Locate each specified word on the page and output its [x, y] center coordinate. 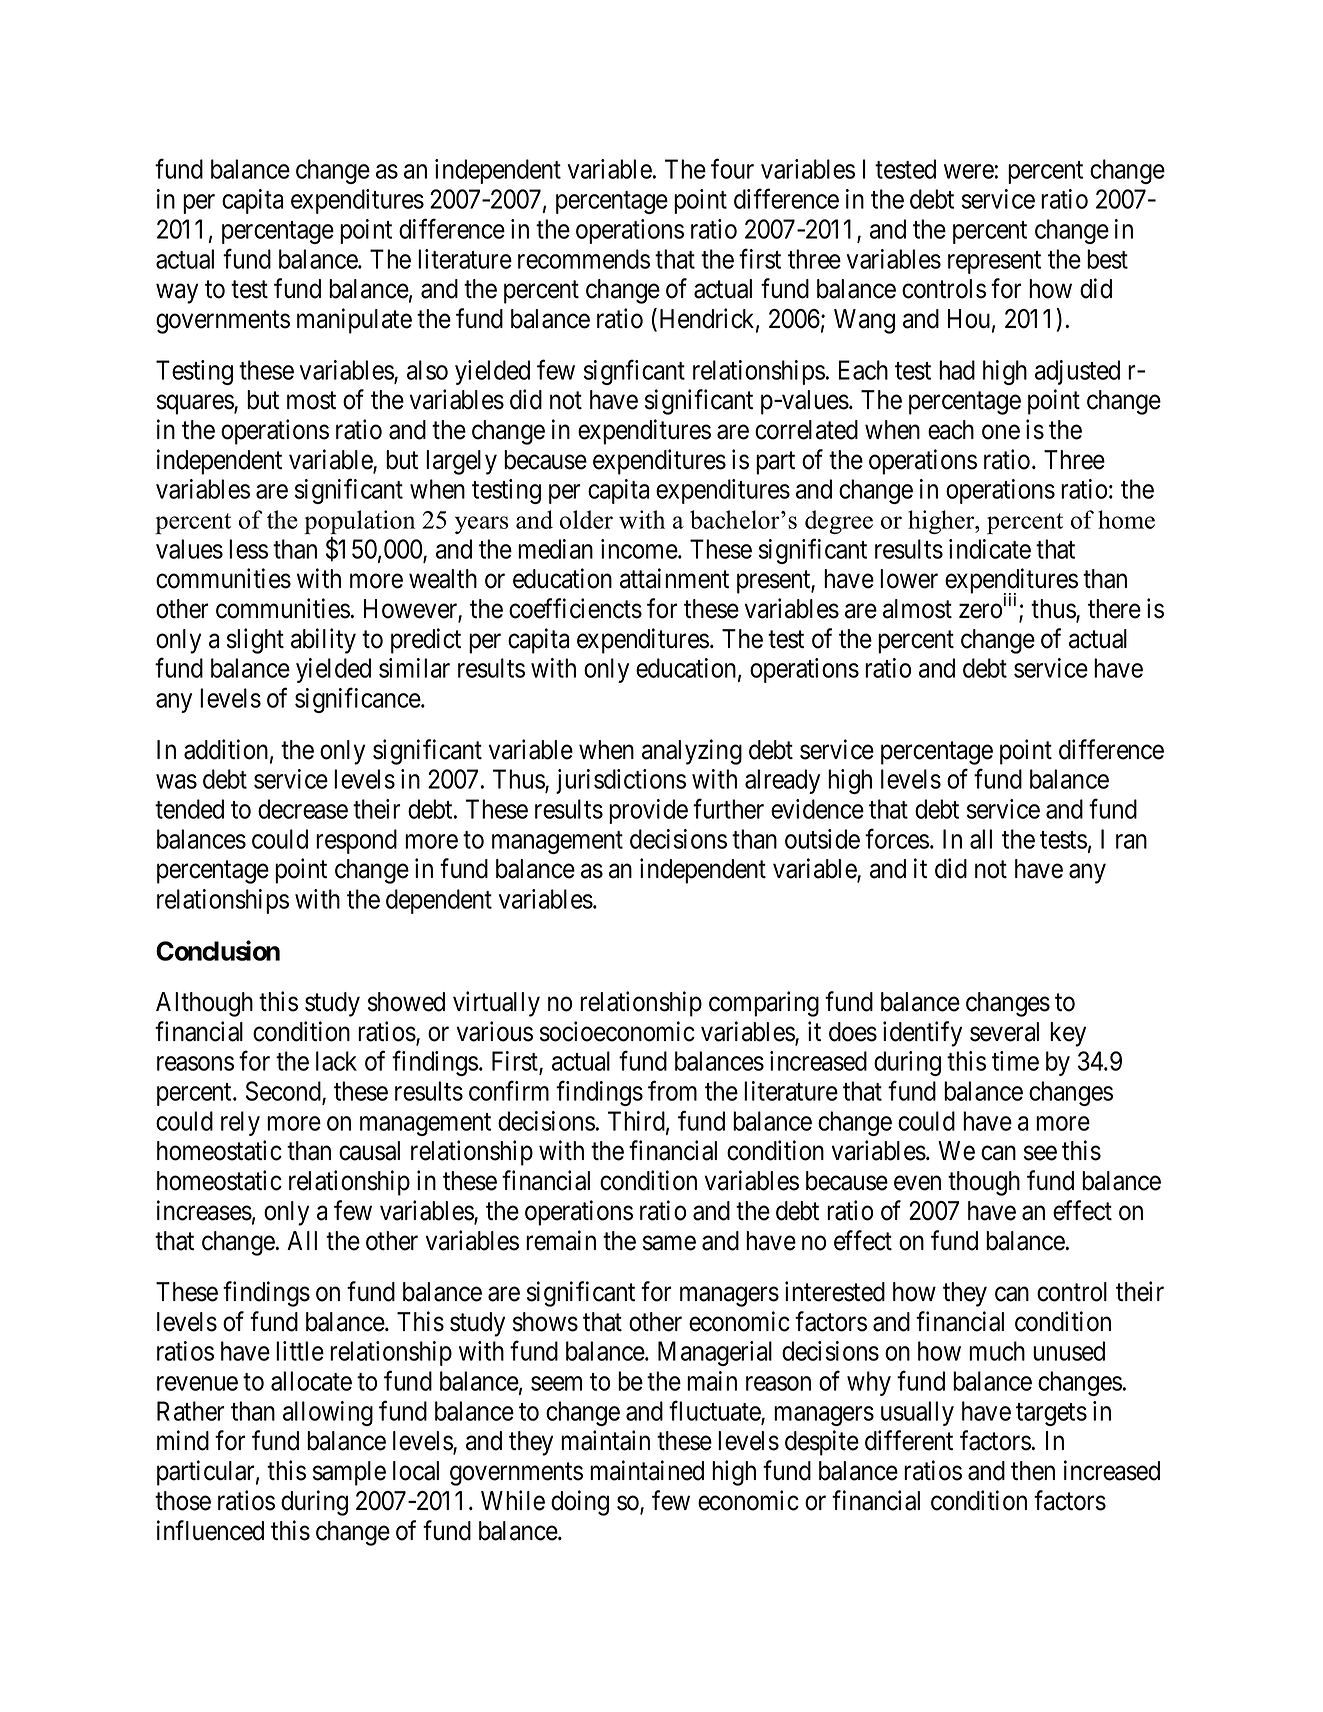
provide [648, 811]
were [969, 172]
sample [349, 1473]
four [732, 169]
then [1033, 1471]
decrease [303, 809]
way [177, 294]
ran [1131, 841]
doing [580, 1503]
